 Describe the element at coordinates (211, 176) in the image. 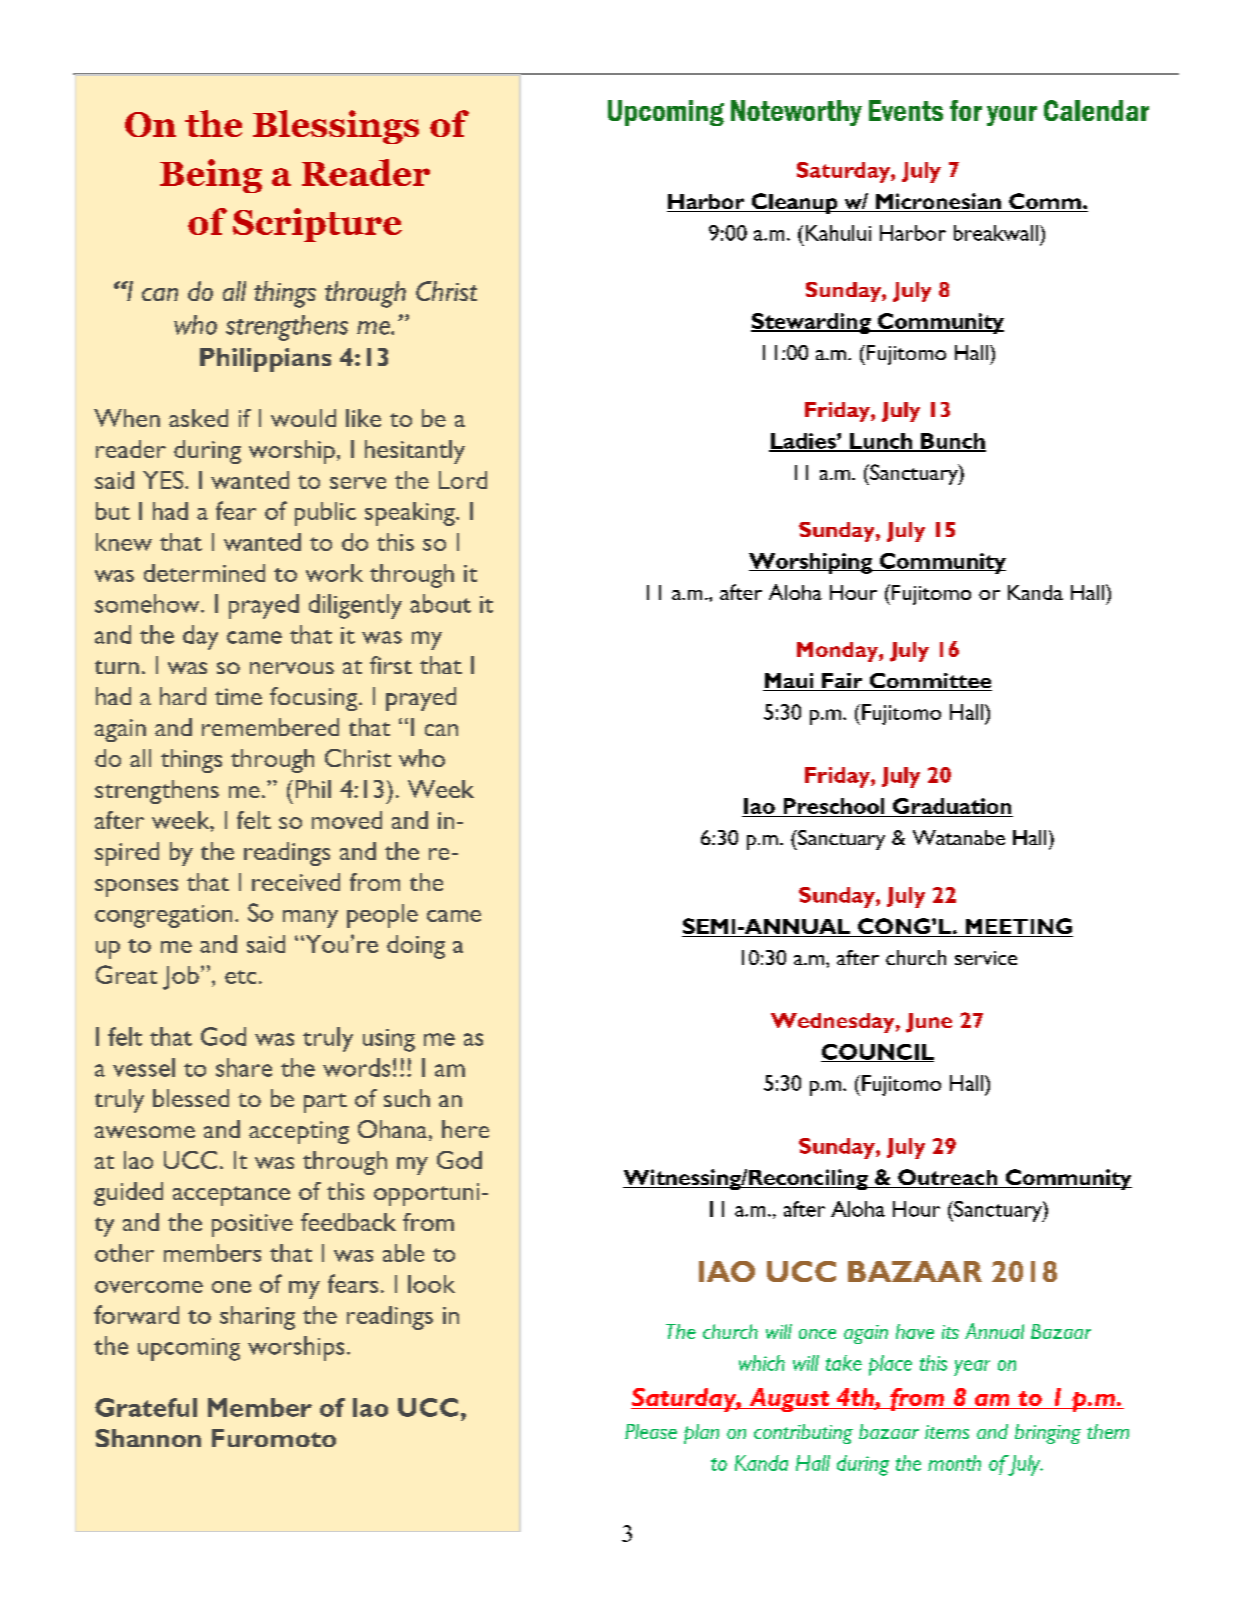

I see `Being` at that location.
